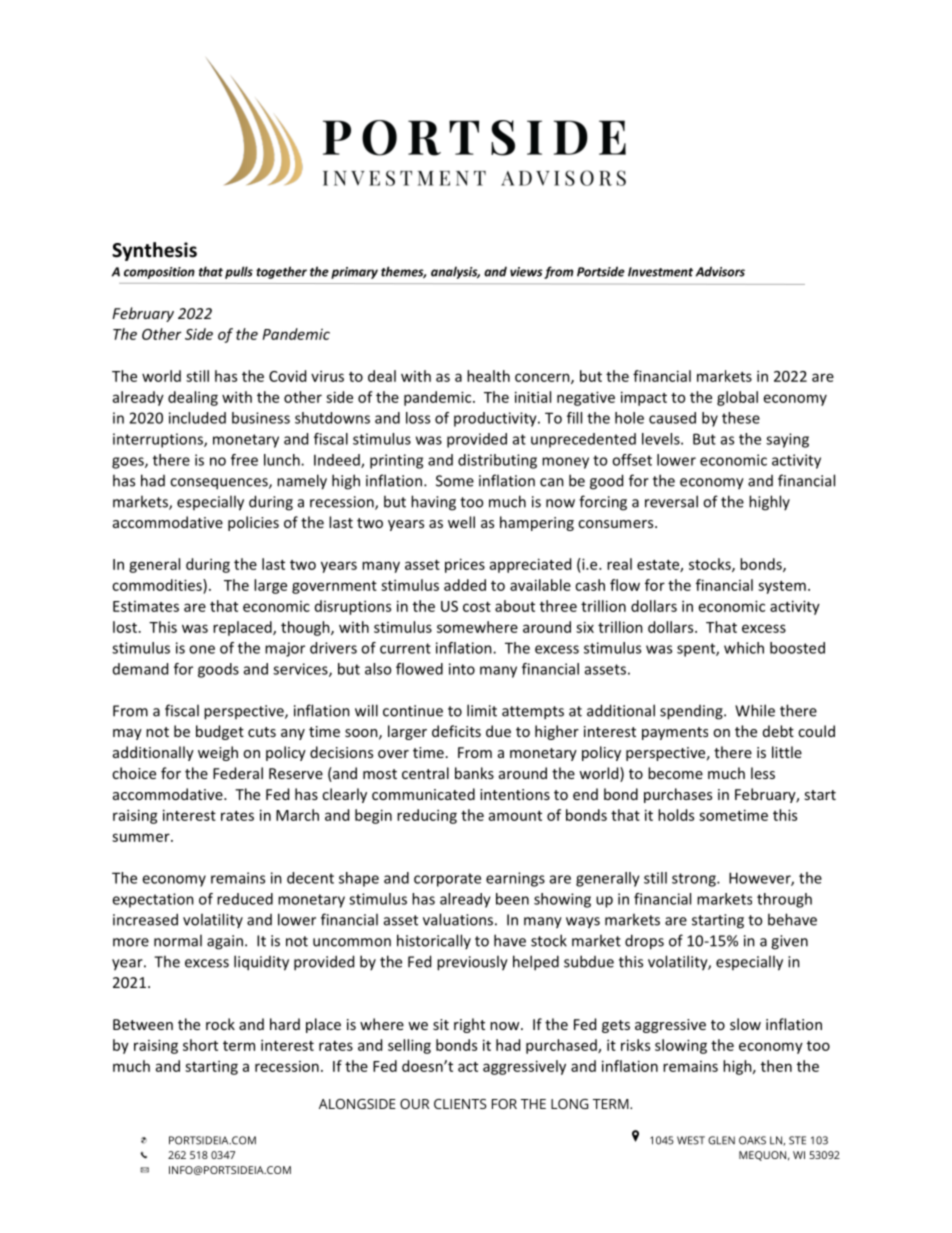  Describe the element at coordinates (460, 1104) in the document. I see `CLIENTS` at that location.
